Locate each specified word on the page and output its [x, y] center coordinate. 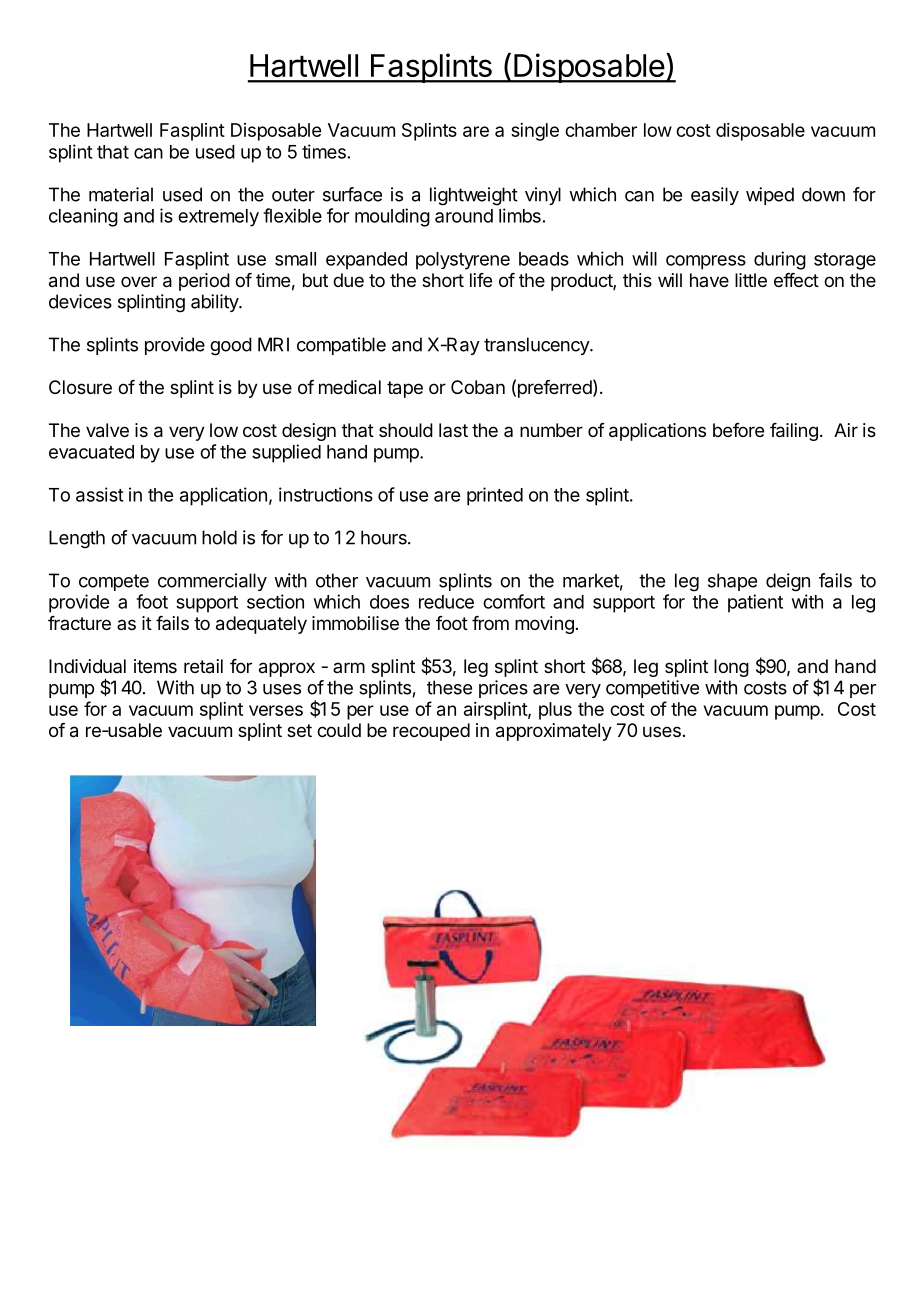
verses [276, 710]
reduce [446, 602]
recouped [431, 732]
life [481, 280]
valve [107, 430]
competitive [652, 689]
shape [732, 582]
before [738, 430]
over [139, 281]
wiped [770, 196]
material [121, 194]
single [535, 132]
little [751, 280]
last [453, 430]
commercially [212, 582]
